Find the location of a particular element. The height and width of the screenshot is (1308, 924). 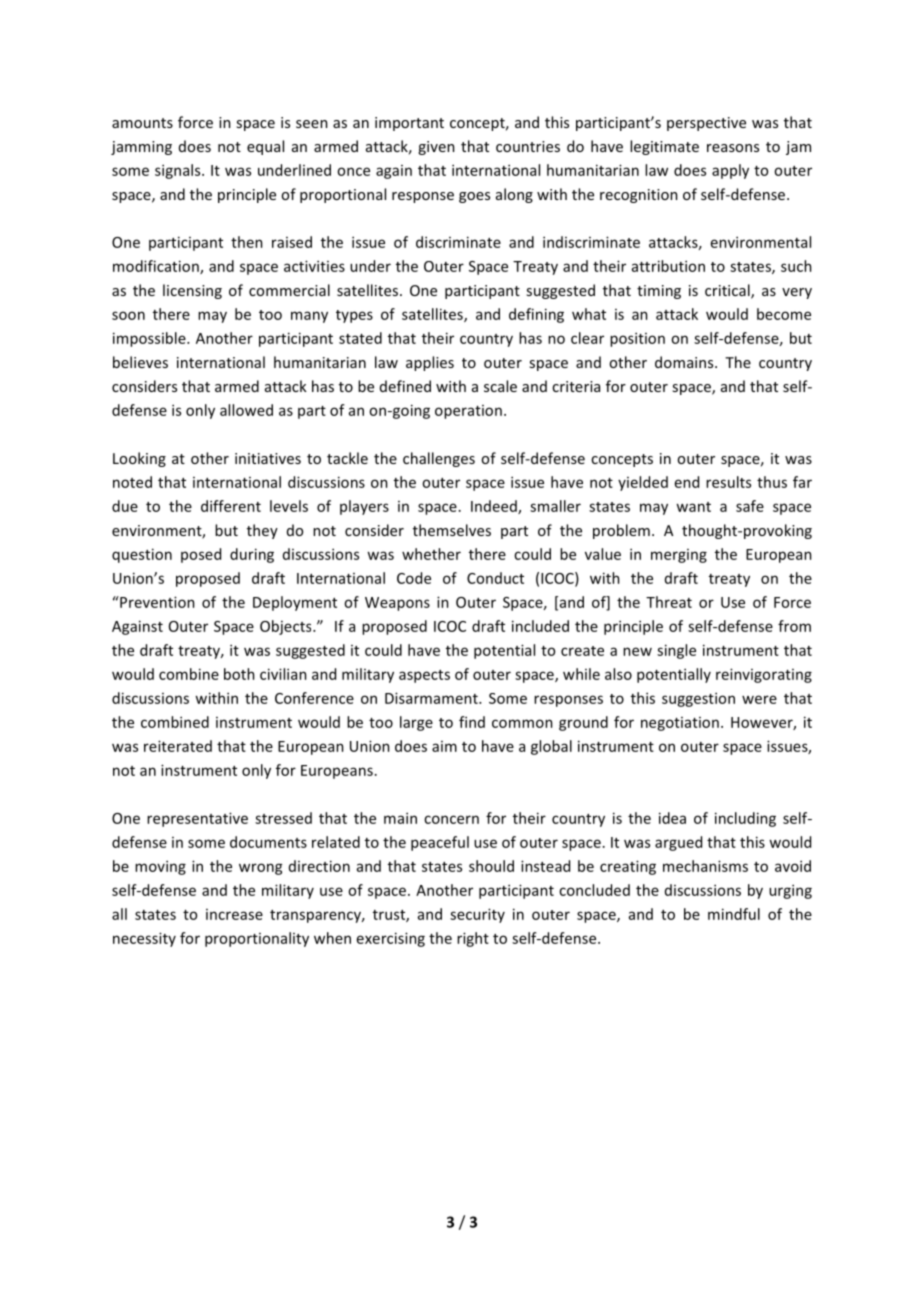

different is located at coordinates (231, 506).
